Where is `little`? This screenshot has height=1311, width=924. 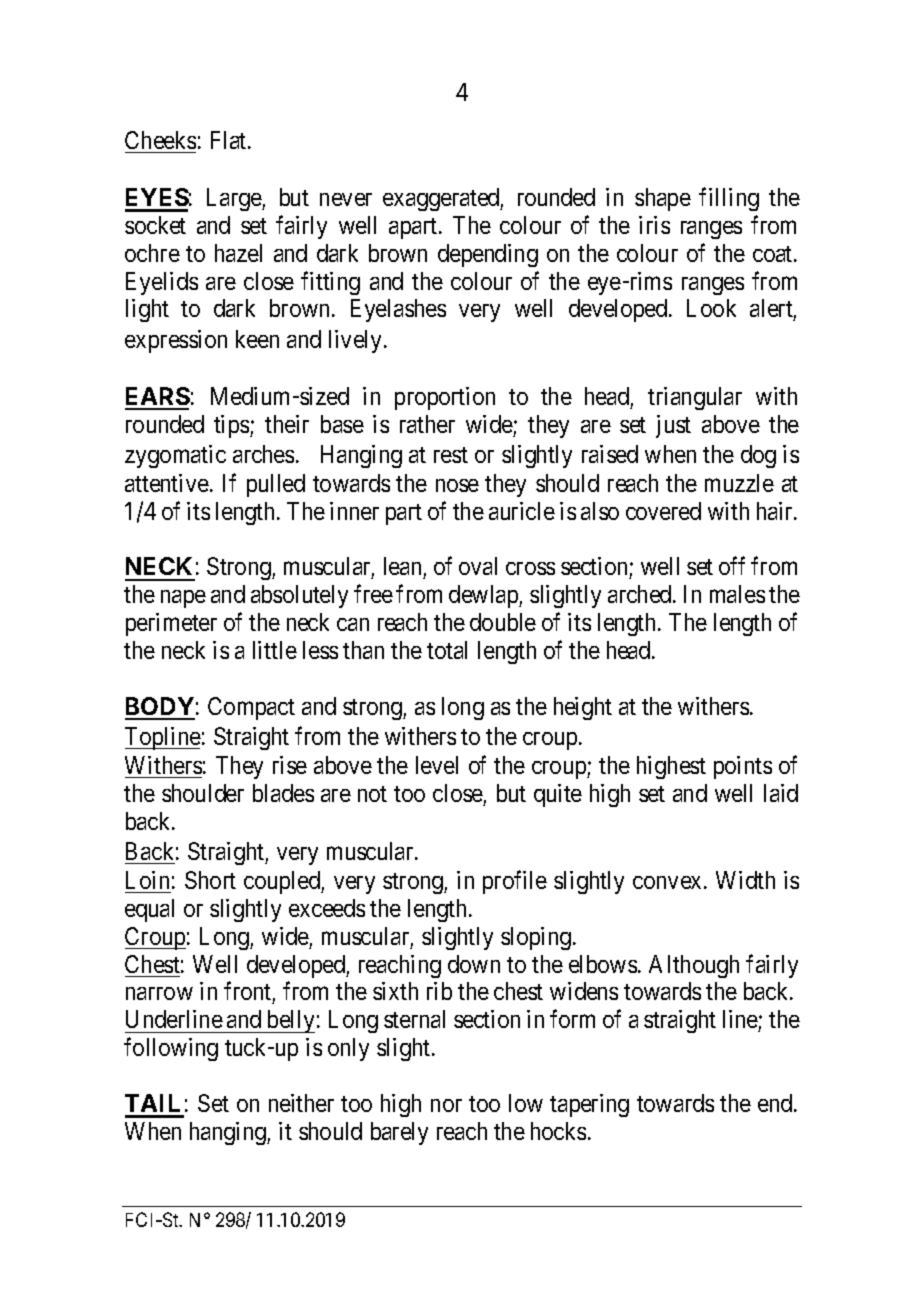
little is located at coordinates (275, 650).
